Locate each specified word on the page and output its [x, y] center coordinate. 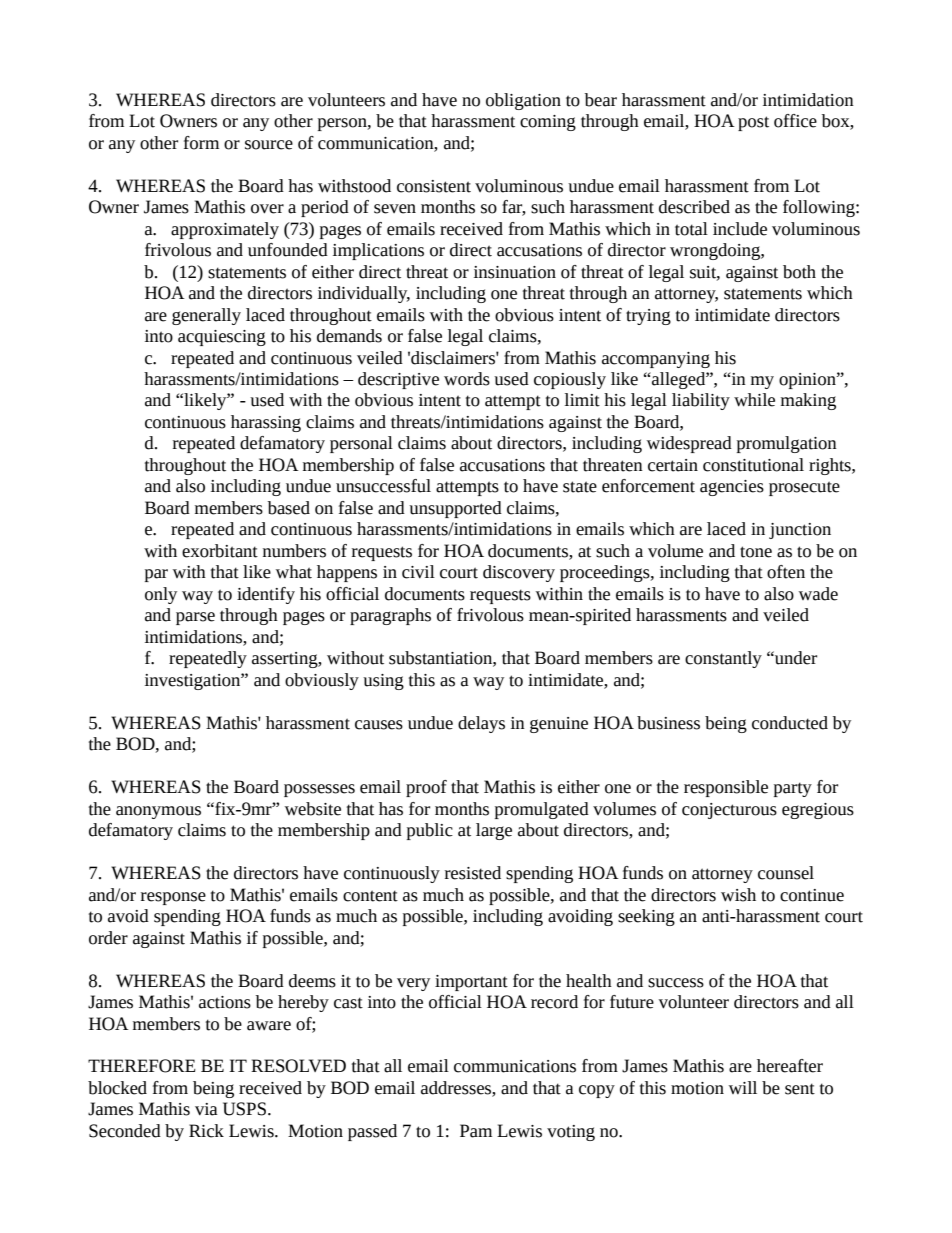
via [206, 1109]
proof [426, 788]
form [201, 143]
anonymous [158, 812]
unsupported [455, 509]
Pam [476, 1131]
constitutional [753, 465]
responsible [726, 788]
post [753, 123]
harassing [266, 423]
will [743, 1087]
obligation [523, 101]
